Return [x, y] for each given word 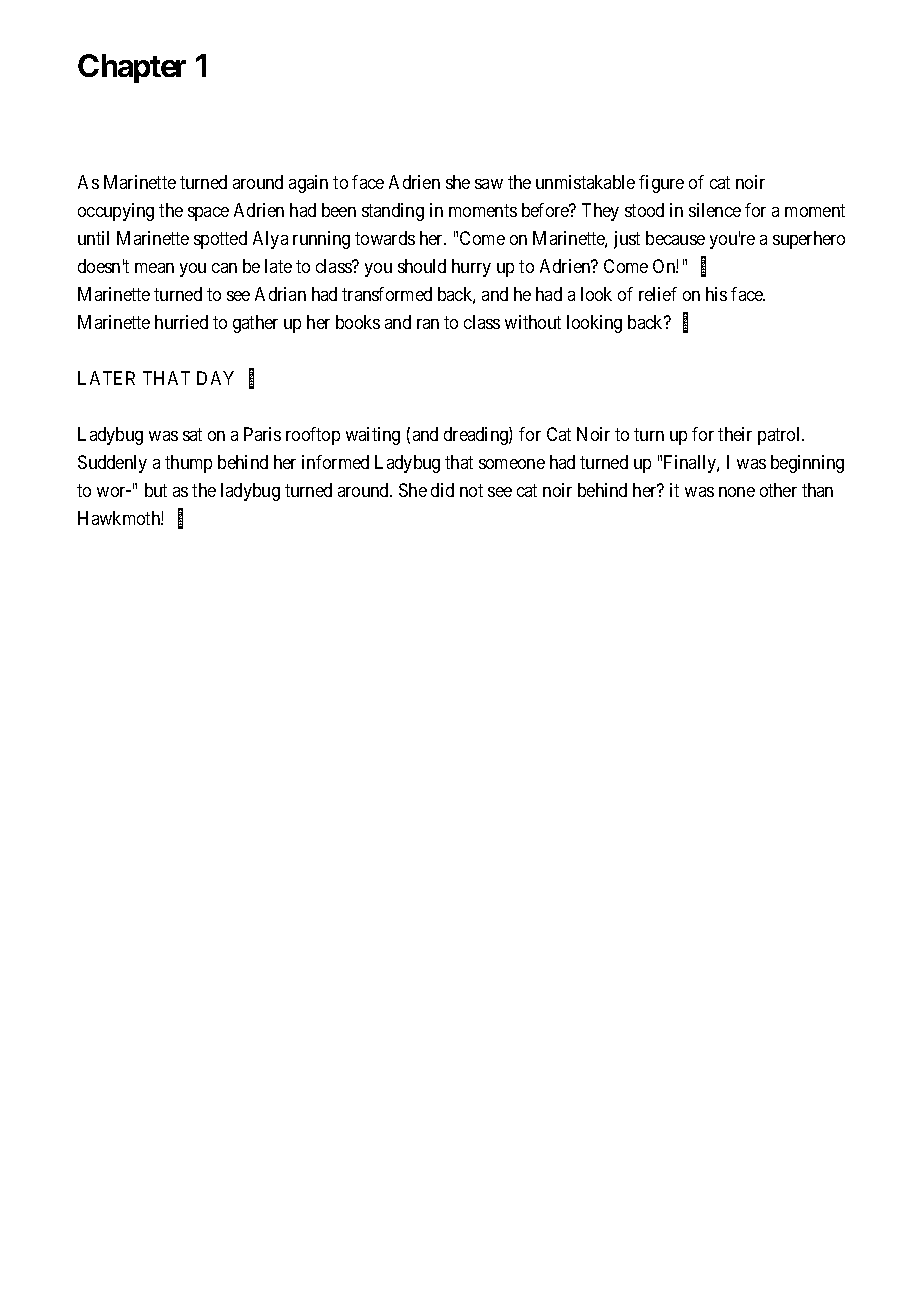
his [716, 294]
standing [393, 212]
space [208, 214]
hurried [181, 322]
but [156, 490]
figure [661, 184]
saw [489, 184]
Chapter [132, 68]
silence [715, 210]
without [533, 322]
